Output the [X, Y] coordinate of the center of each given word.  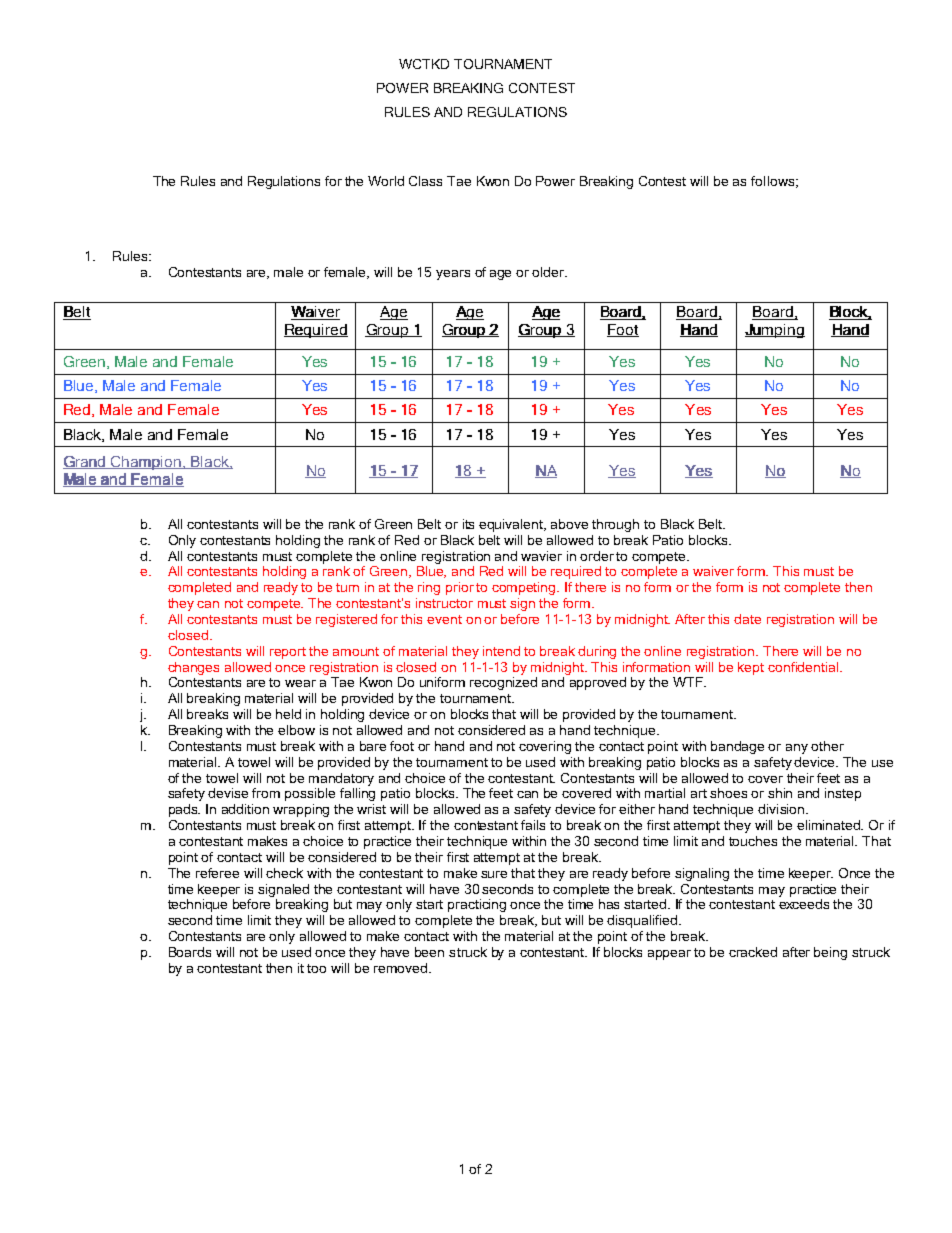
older [549, 272]
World [386, 181]
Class [425, 181]
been [429, 952]
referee [217, 873]
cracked [753, 952]
